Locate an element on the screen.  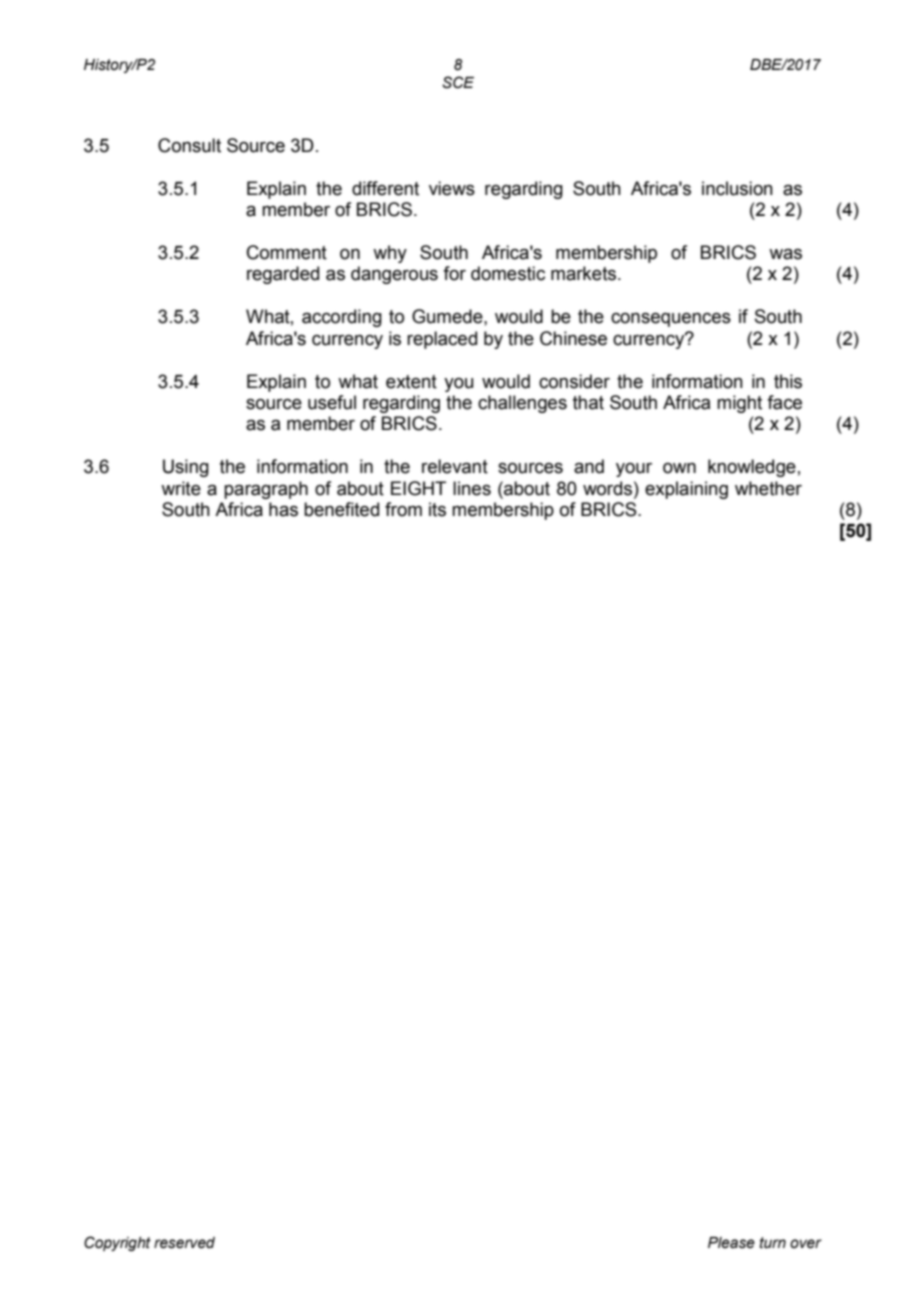
has is located at coordinates (283, 509).
